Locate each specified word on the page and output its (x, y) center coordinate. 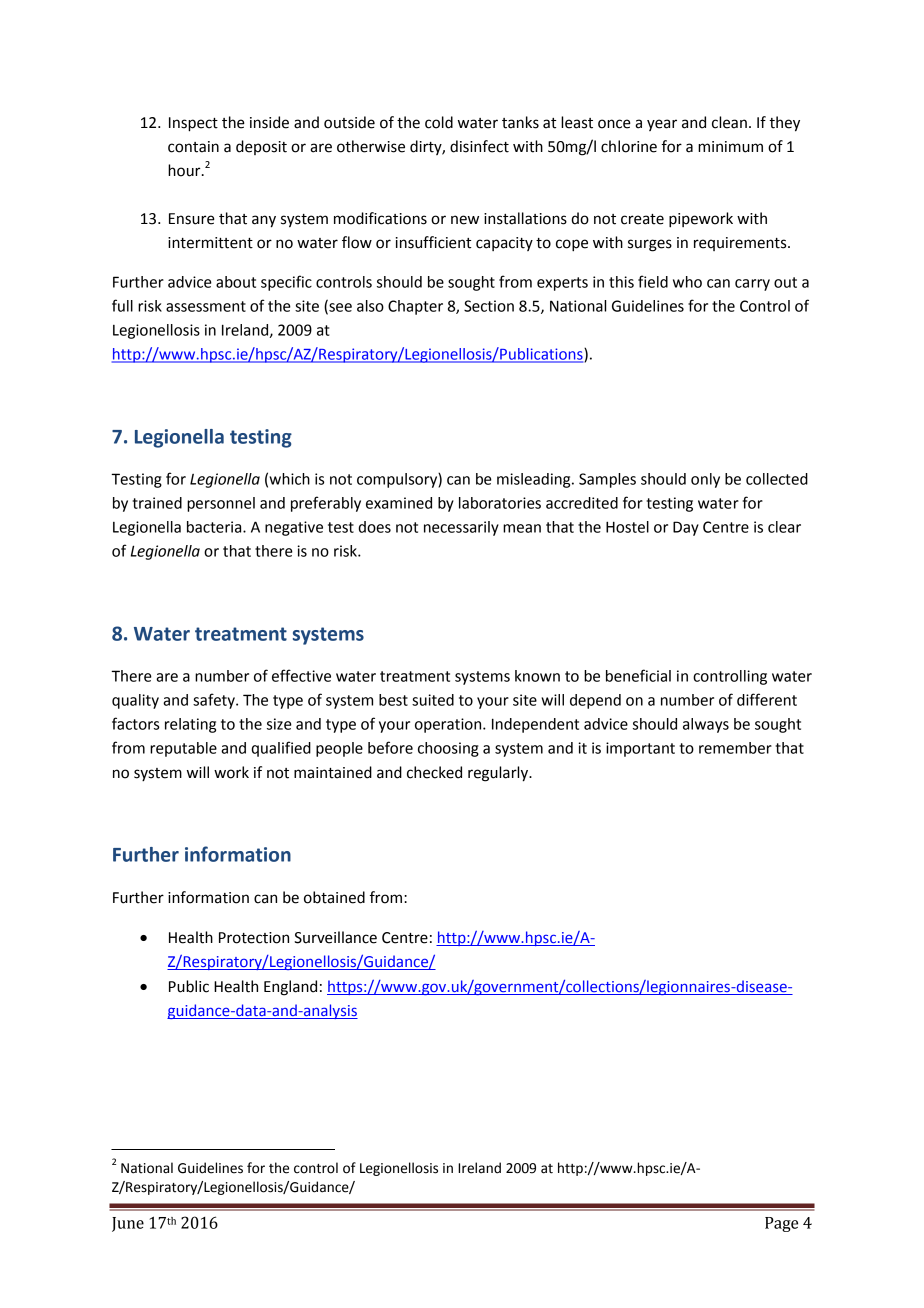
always (706, 725)
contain (193, 147)
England (290, 988)
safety (215, 701)
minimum (730, 147)
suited (433, 700)
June (128, 1224)
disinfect (479, 146)
